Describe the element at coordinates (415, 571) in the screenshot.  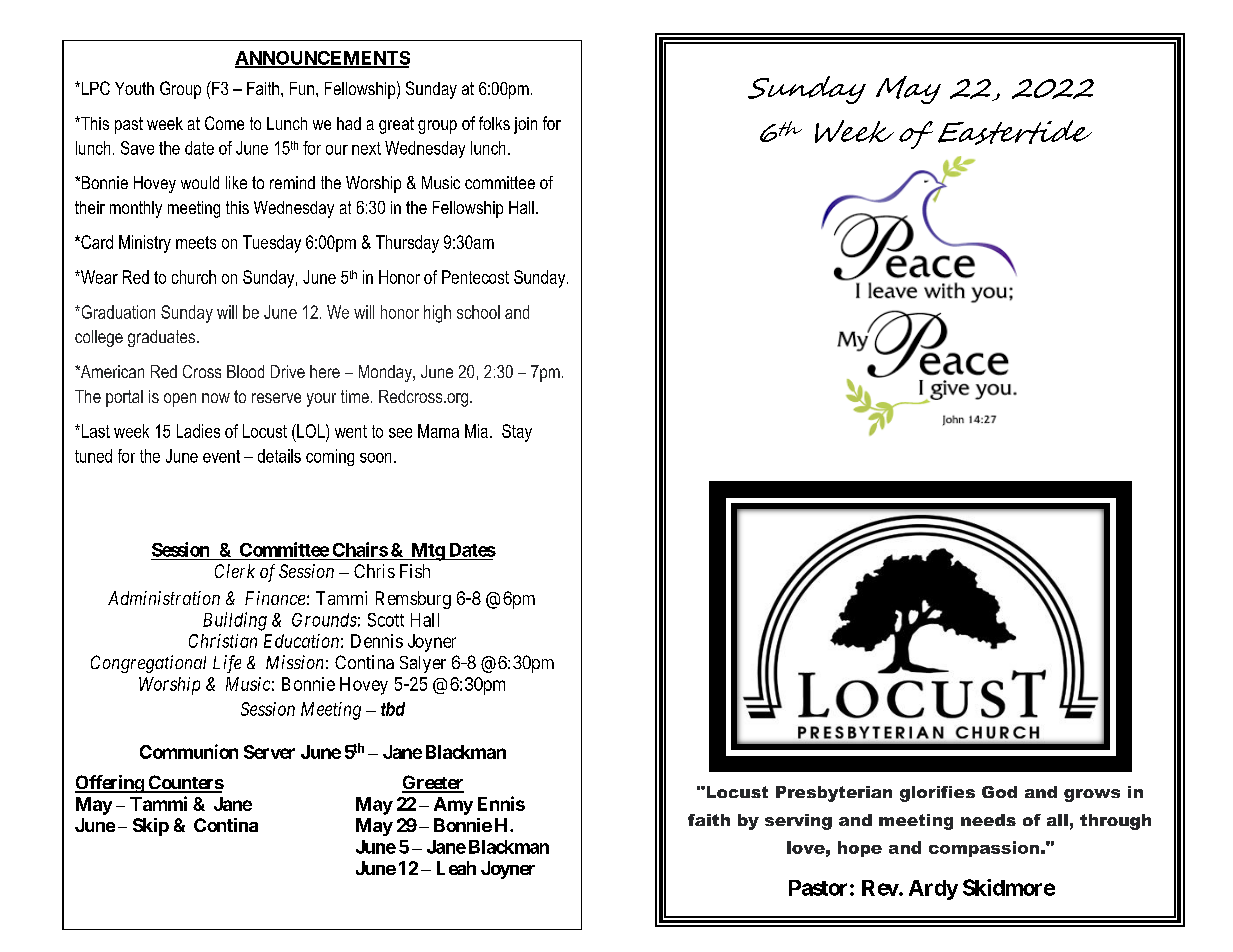
I see `Fish` at that location.
